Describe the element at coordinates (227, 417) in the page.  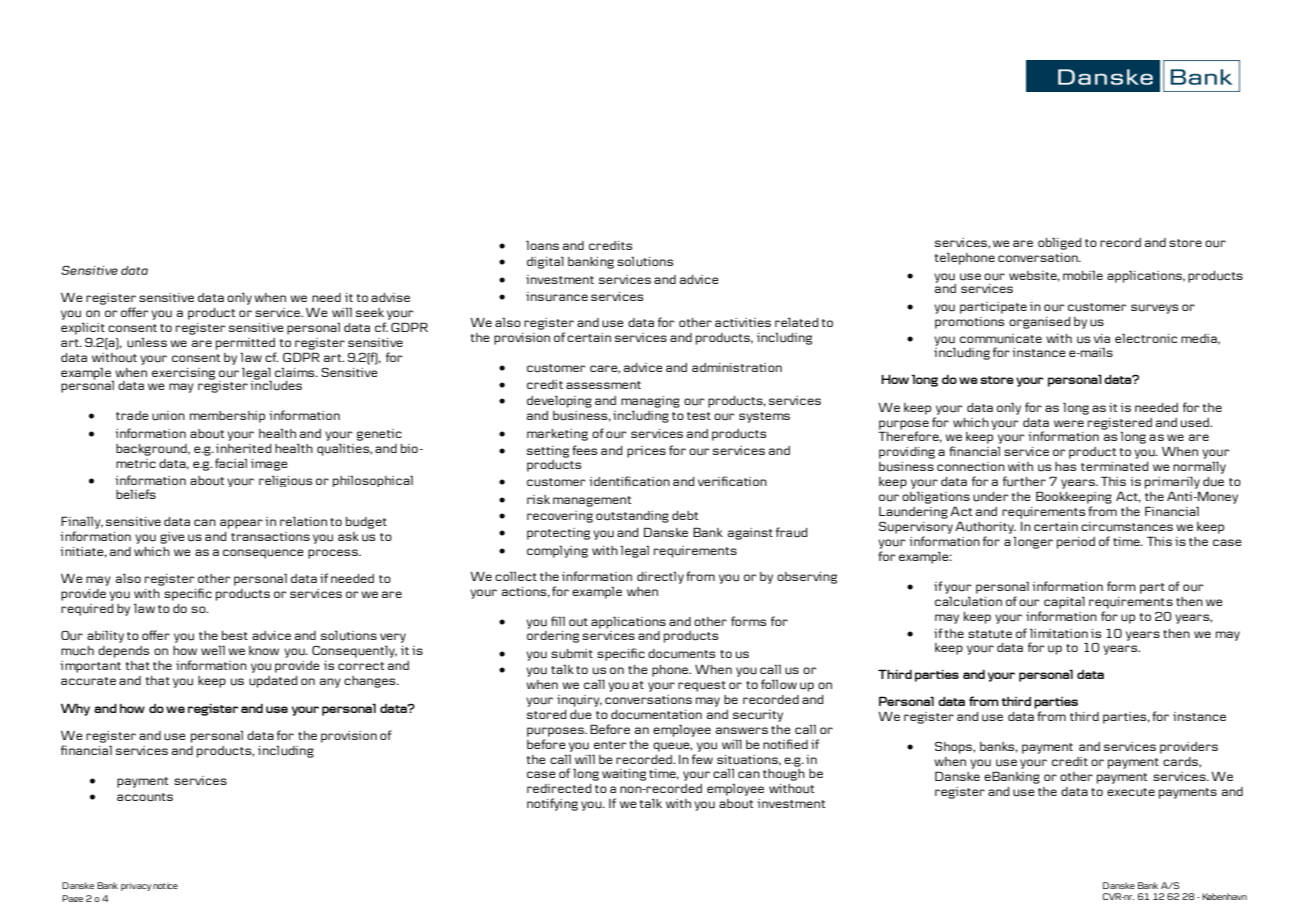
I see `membership` at that location.
